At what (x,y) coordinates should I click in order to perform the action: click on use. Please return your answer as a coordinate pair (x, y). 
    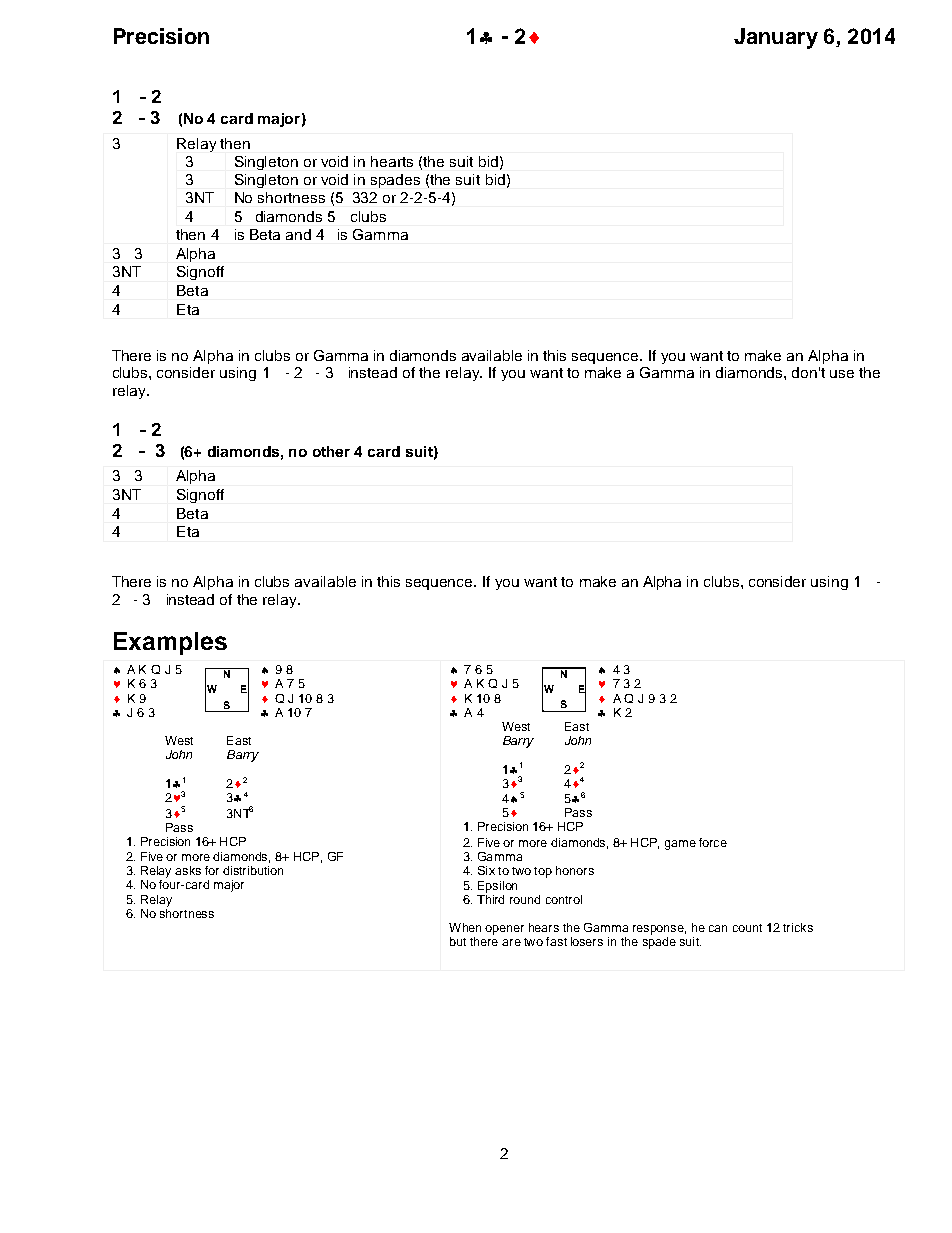
    Looking at the image, I should click on (842, 374).
